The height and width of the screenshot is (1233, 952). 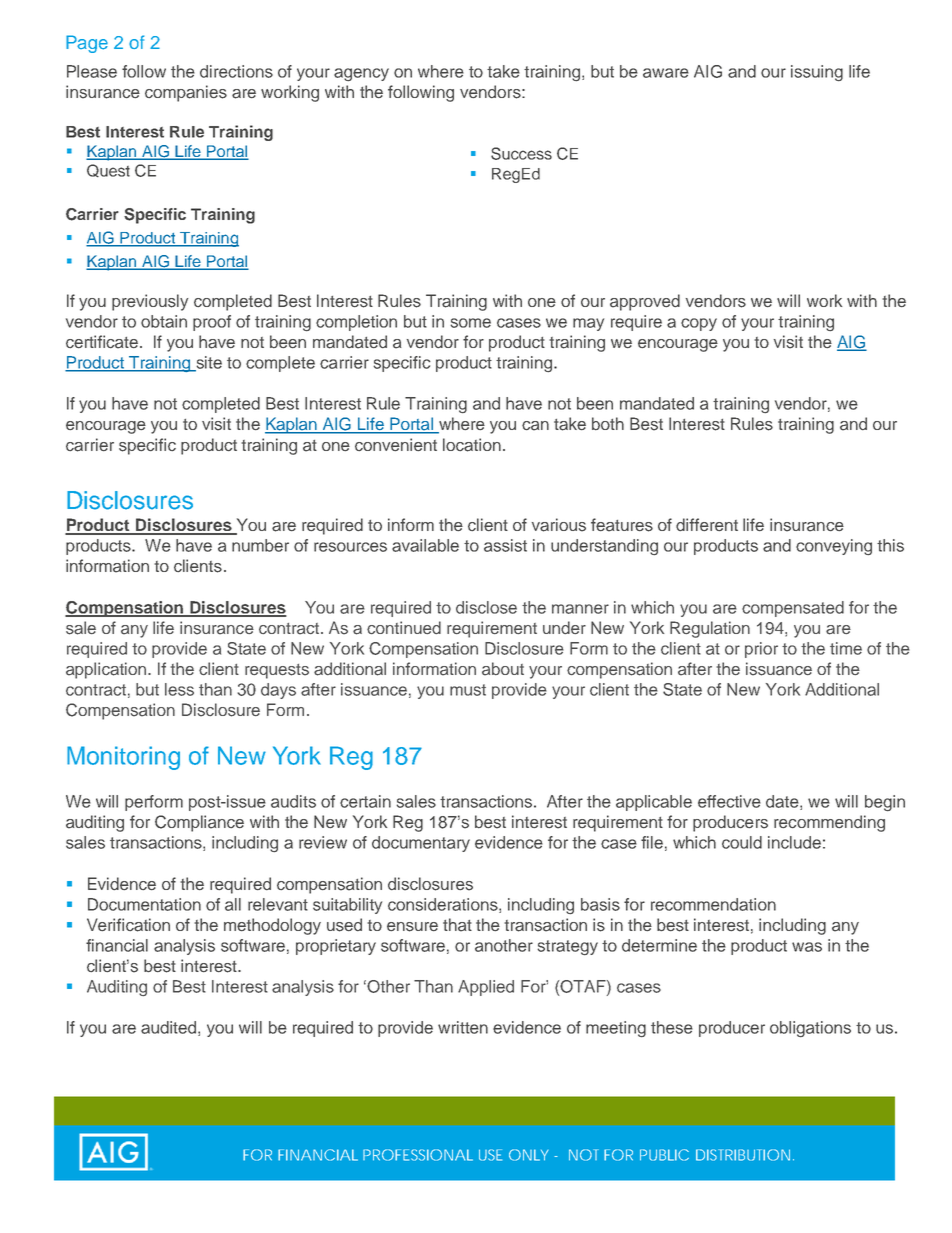 I want to click on companies, so click(x=186, y=93).
